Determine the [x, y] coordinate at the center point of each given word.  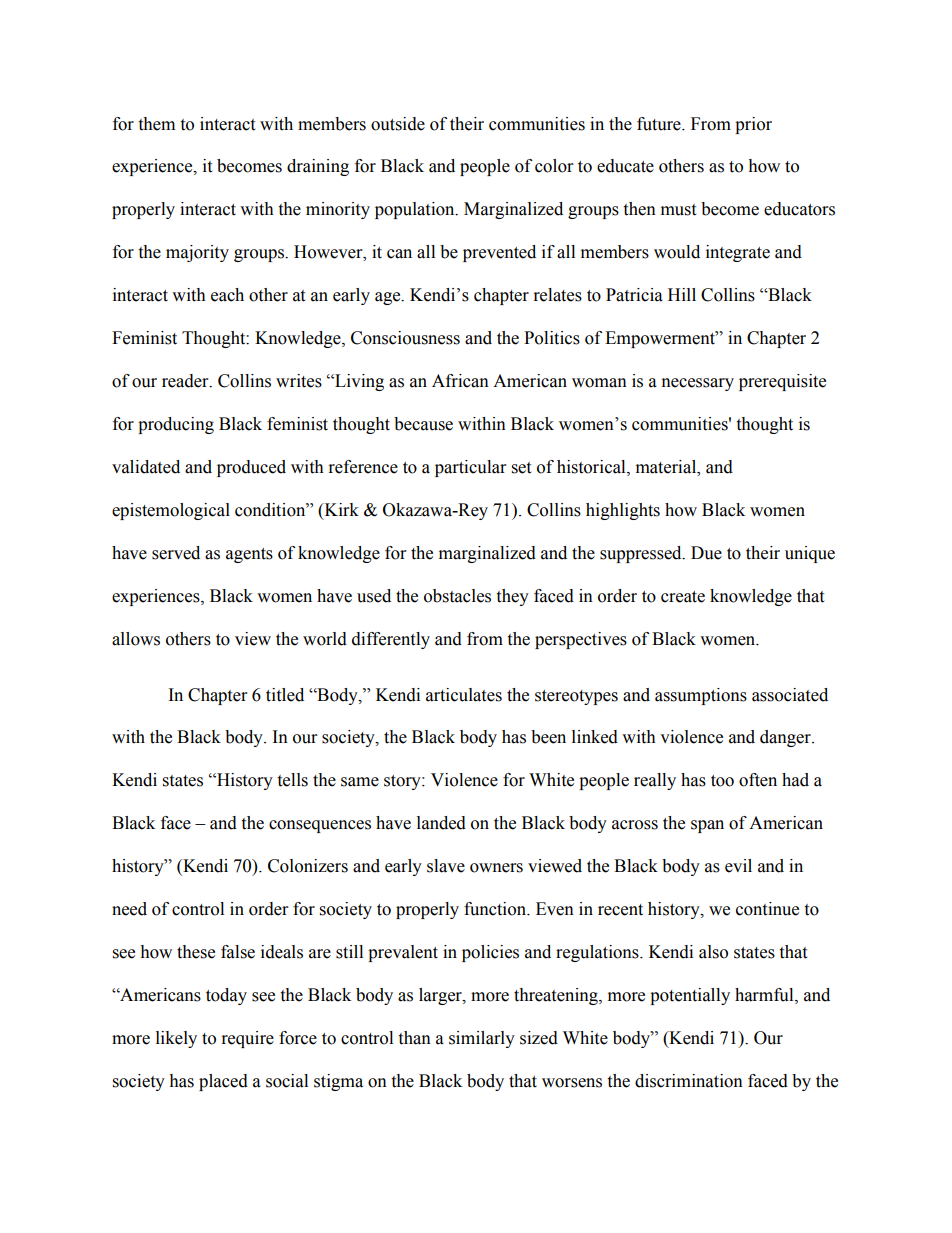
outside [398, 124]
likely [176, 1039]
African [460, 381]
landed [441, 823]
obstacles [457, 596]
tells [292, 780]
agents [249, 555]
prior [753, 125]
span [707, 826]
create [683, 597]
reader [186, 381]
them [156, 124]
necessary [698, 384]
